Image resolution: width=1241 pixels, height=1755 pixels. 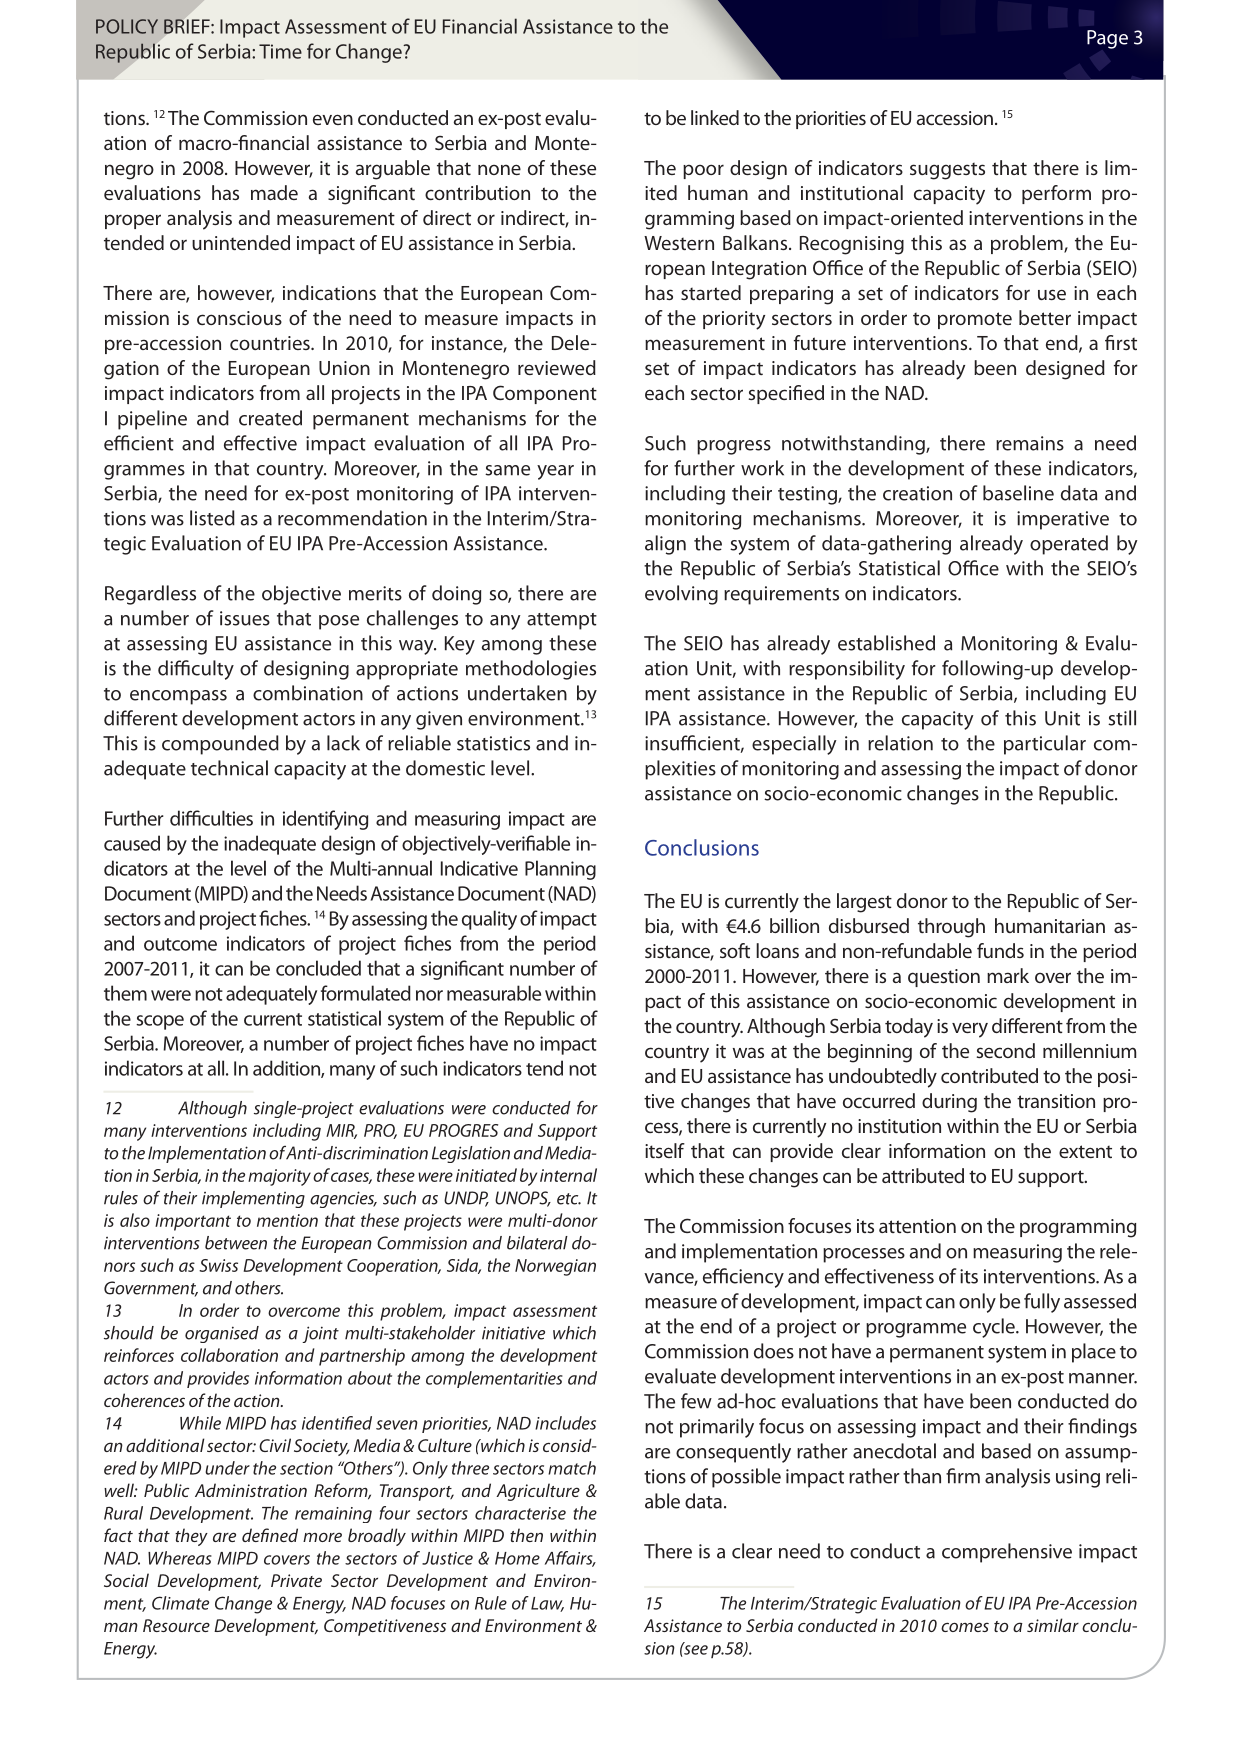 I want to click on created, so click(x=270, y=418).
